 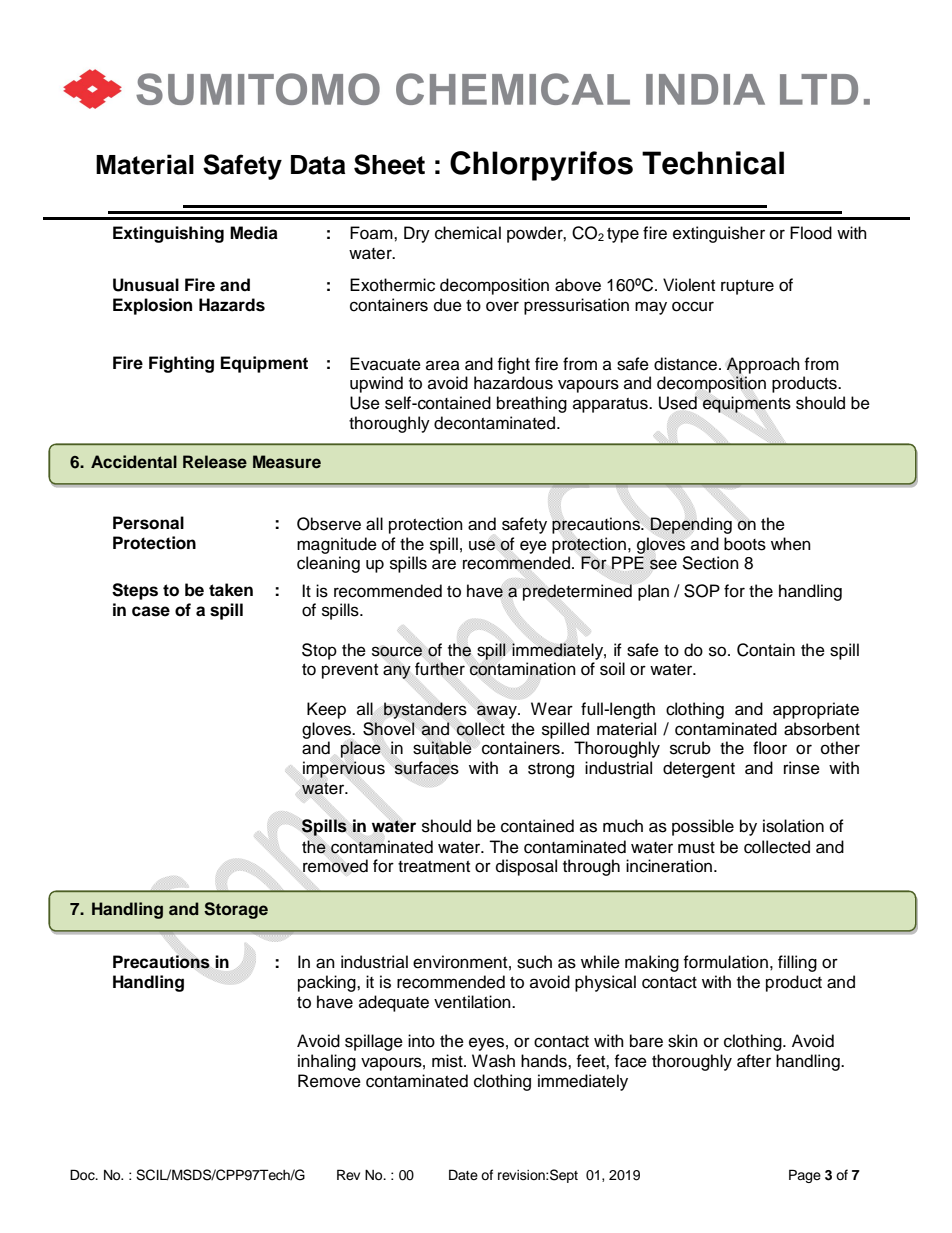 I want to click on appropriate, so click(x=816, y=710).
